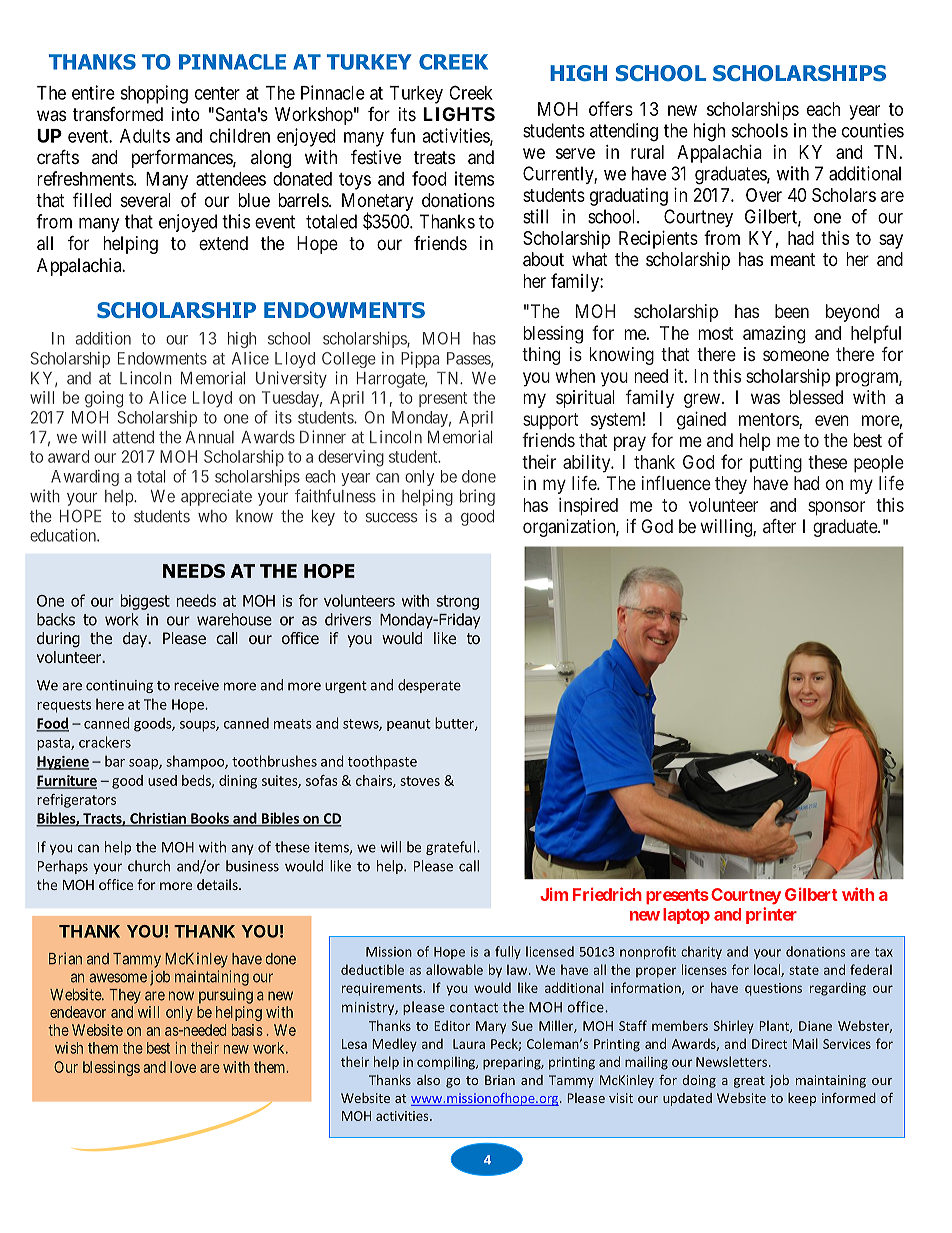 The width and height of the page is (952, 1233). What do you see at coordinates (434, 157) in the page?
I see `treats` at bounding box center [434, 157].
